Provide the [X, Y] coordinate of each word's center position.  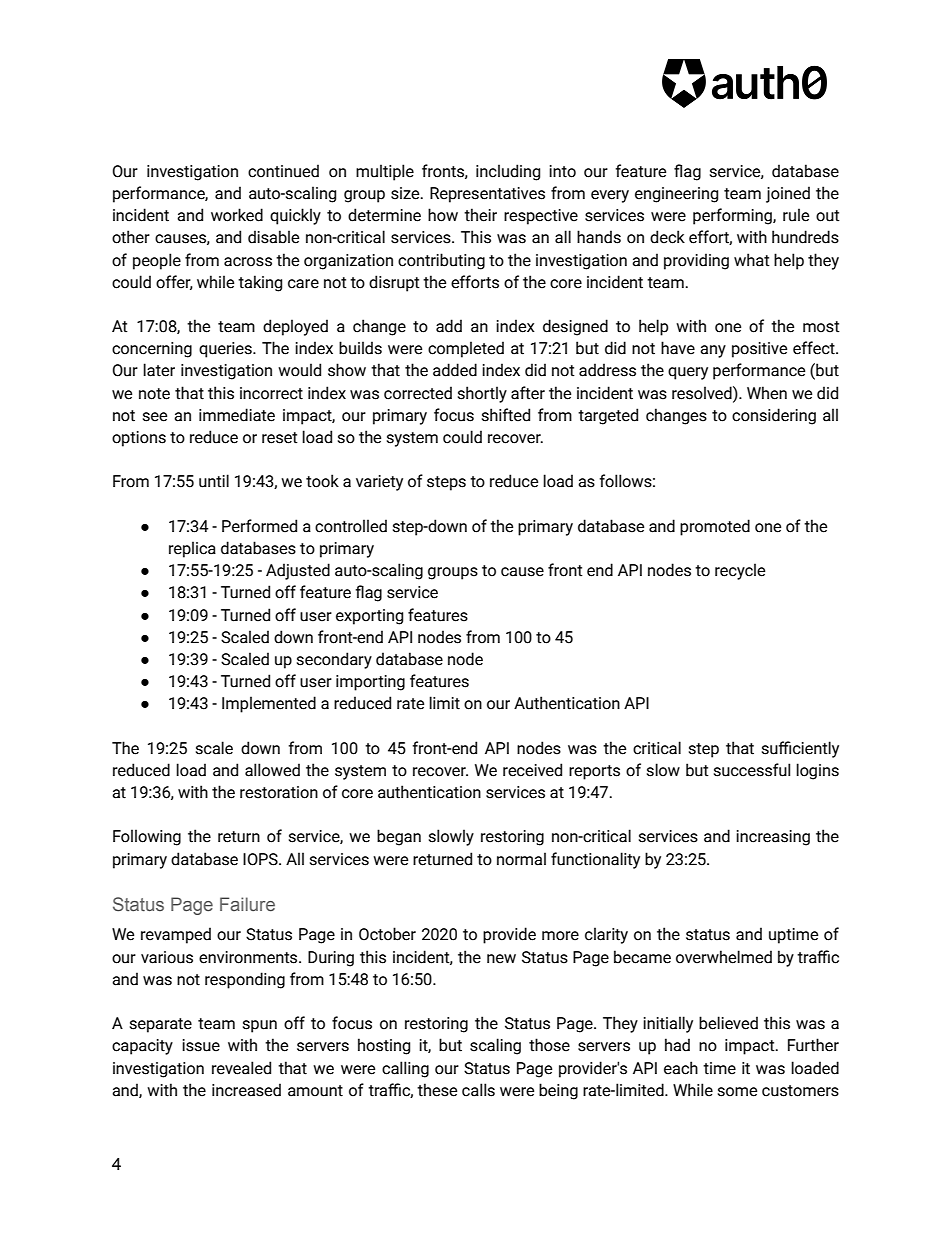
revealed [241, 1068]
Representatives [487, 195]
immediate [237, 415]
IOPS [261, 859]
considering [774, 416]
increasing [773, 838]
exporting [369, 617]
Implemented [269, 704]
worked [237, 215]
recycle [740, 571]
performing [733, 216]
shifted [506, 415]
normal [521, 859]
